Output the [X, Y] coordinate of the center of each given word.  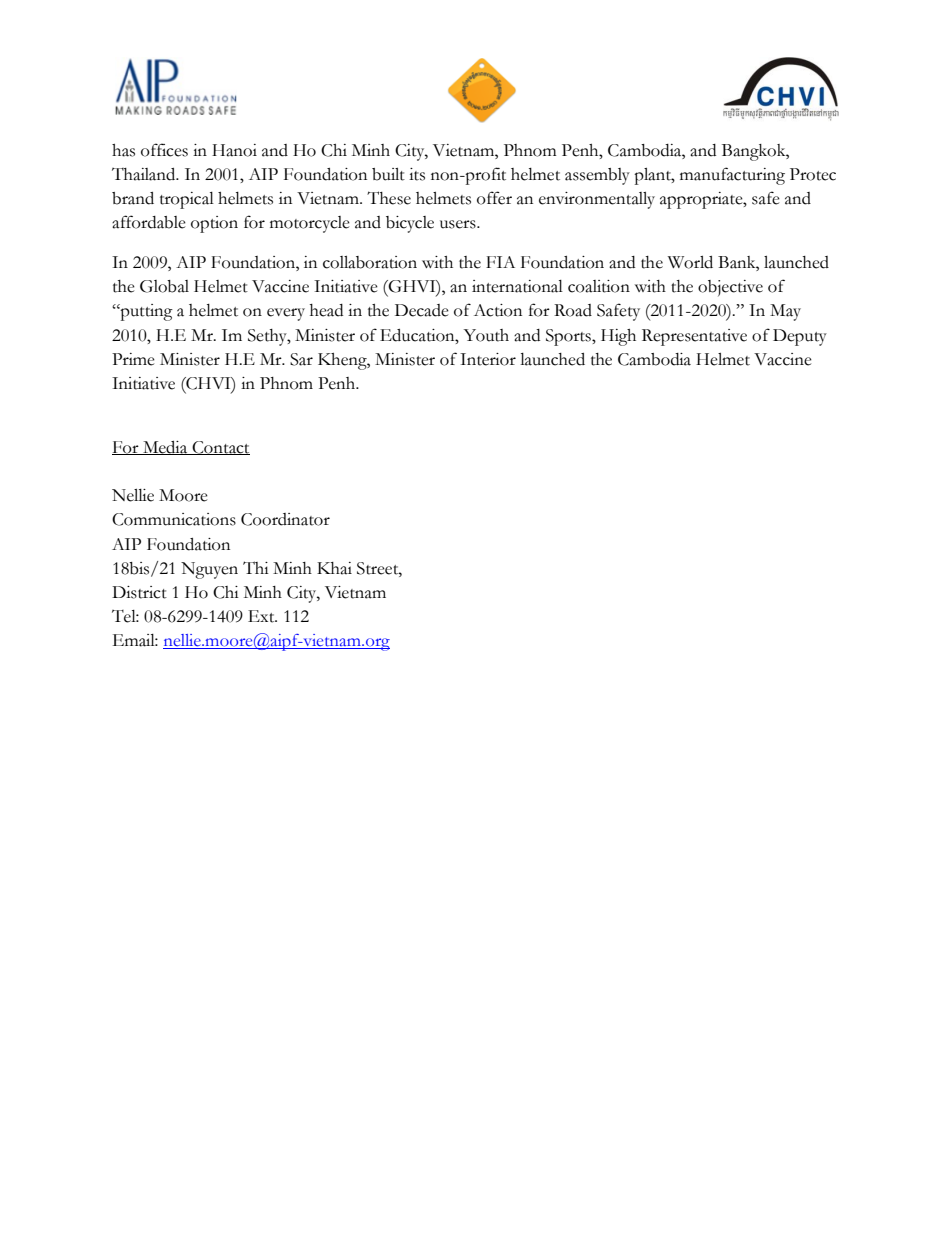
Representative [694, 337]
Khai [334, 568]
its [417, 174]
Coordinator [285, 519]
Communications [174, 519]
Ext [262, 616]
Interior [488, 359]
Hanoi [234, 150]
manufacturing [732, 176]
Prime [133, 359]
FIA [500, 262]
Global [164, 286]
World [690, 262]
